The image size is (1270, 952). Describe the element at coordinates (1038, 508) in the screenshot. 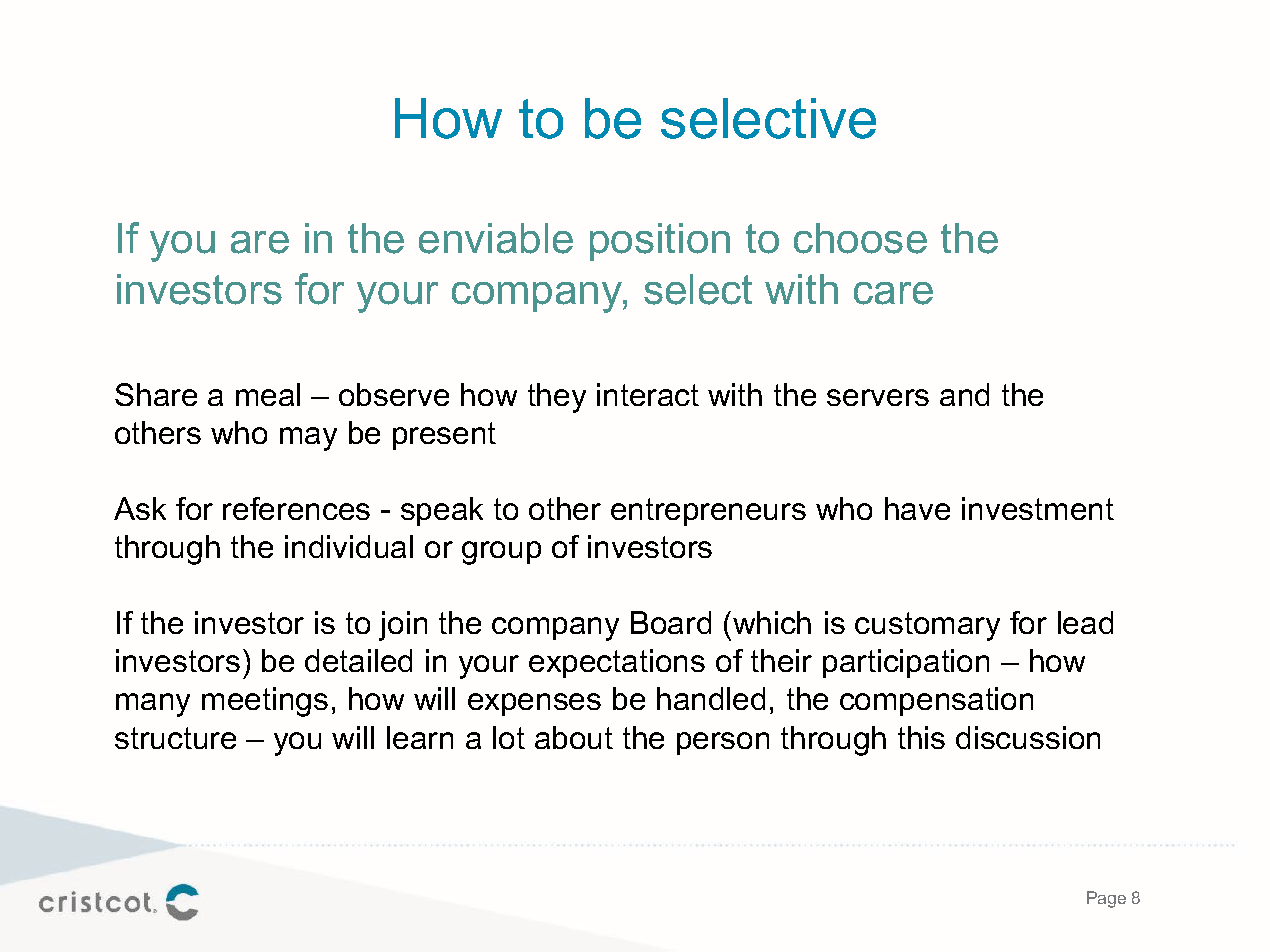

I see `investment` at that location.
